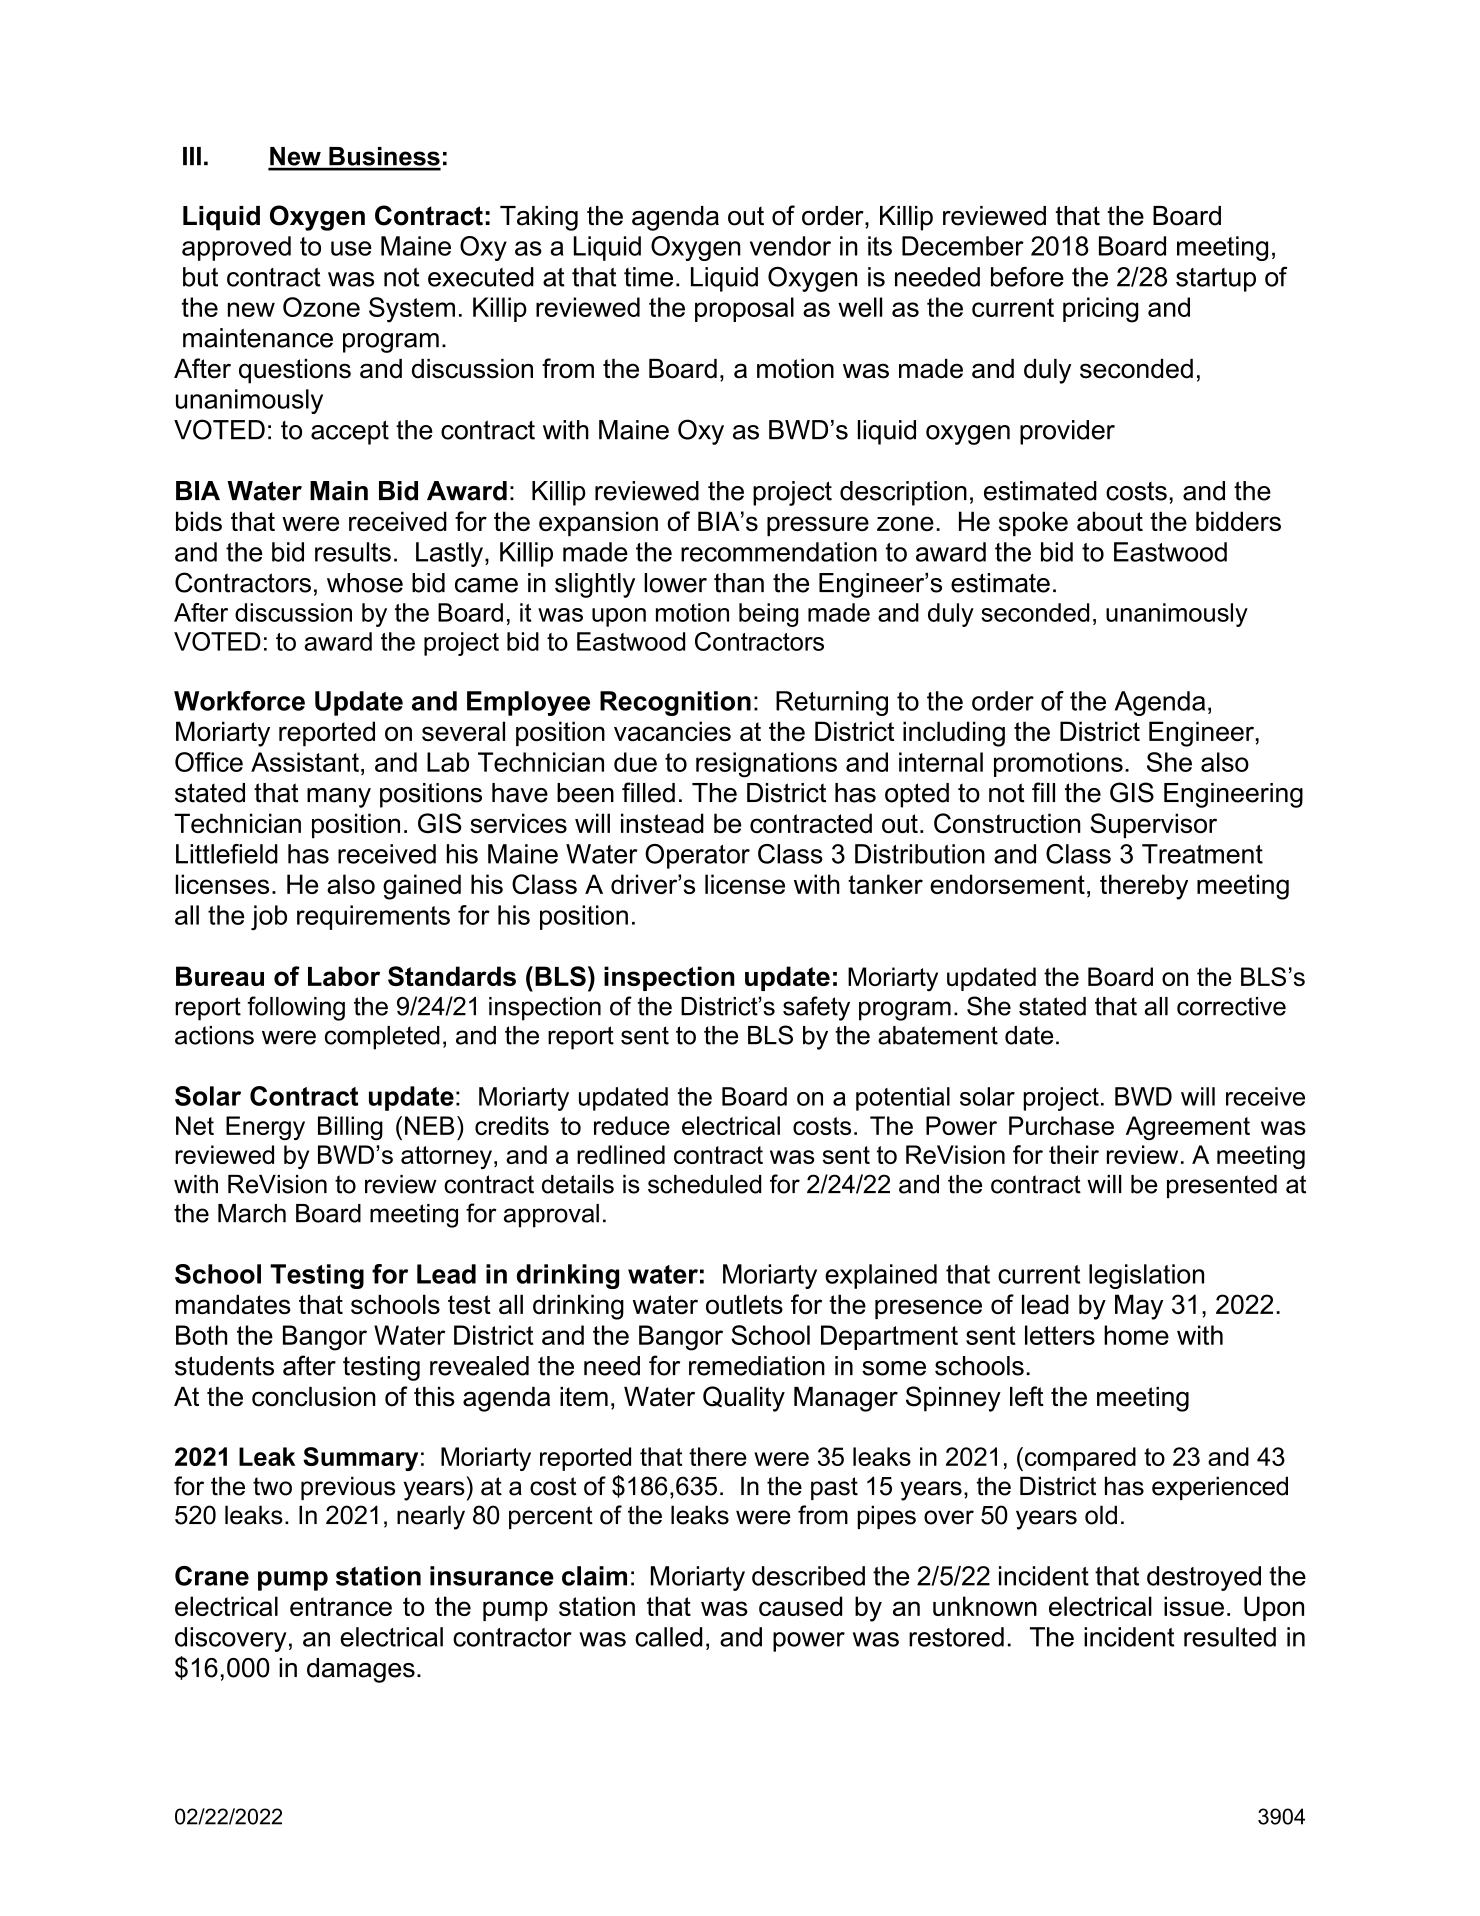 Image resolution: width=1480 pixels, height=1916 pixels. Describe the element at coordinates (269, 917) in the screenshot. I see `job` at that location.
